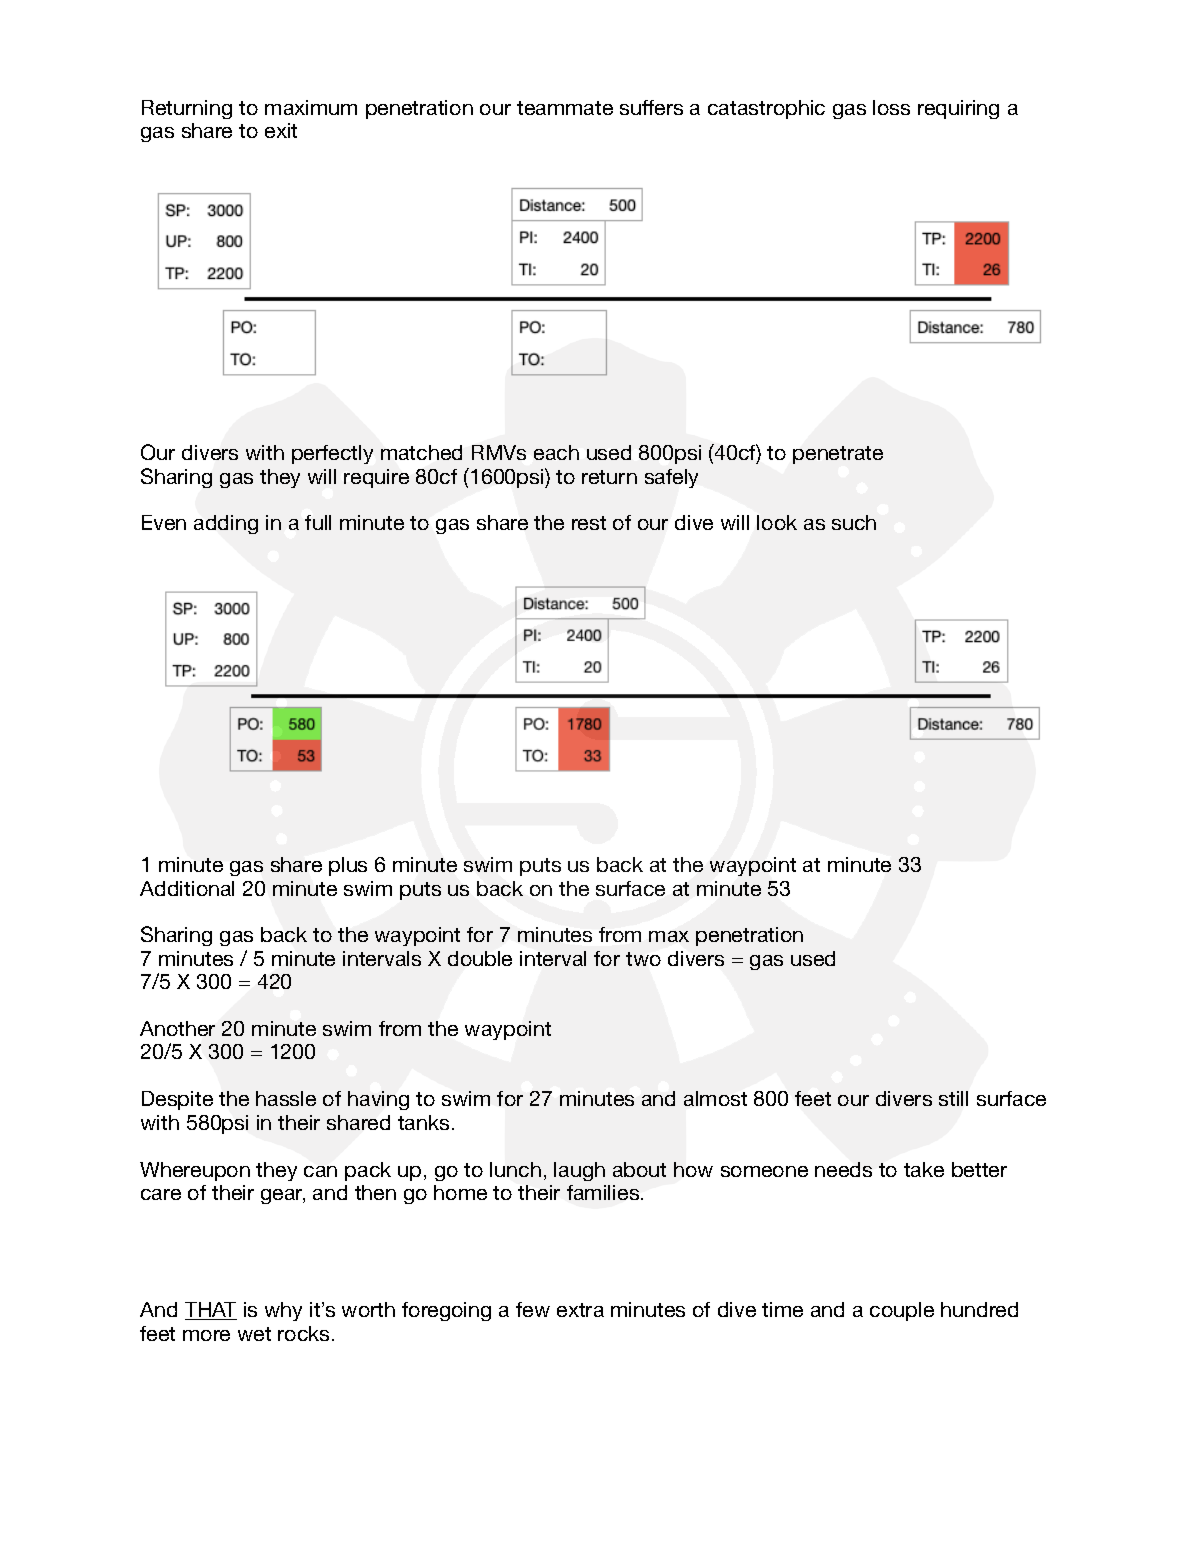  What do you see at coordinates (281, 130) in the screenshot?
I see `exit` at bounding box center [281, 130].
